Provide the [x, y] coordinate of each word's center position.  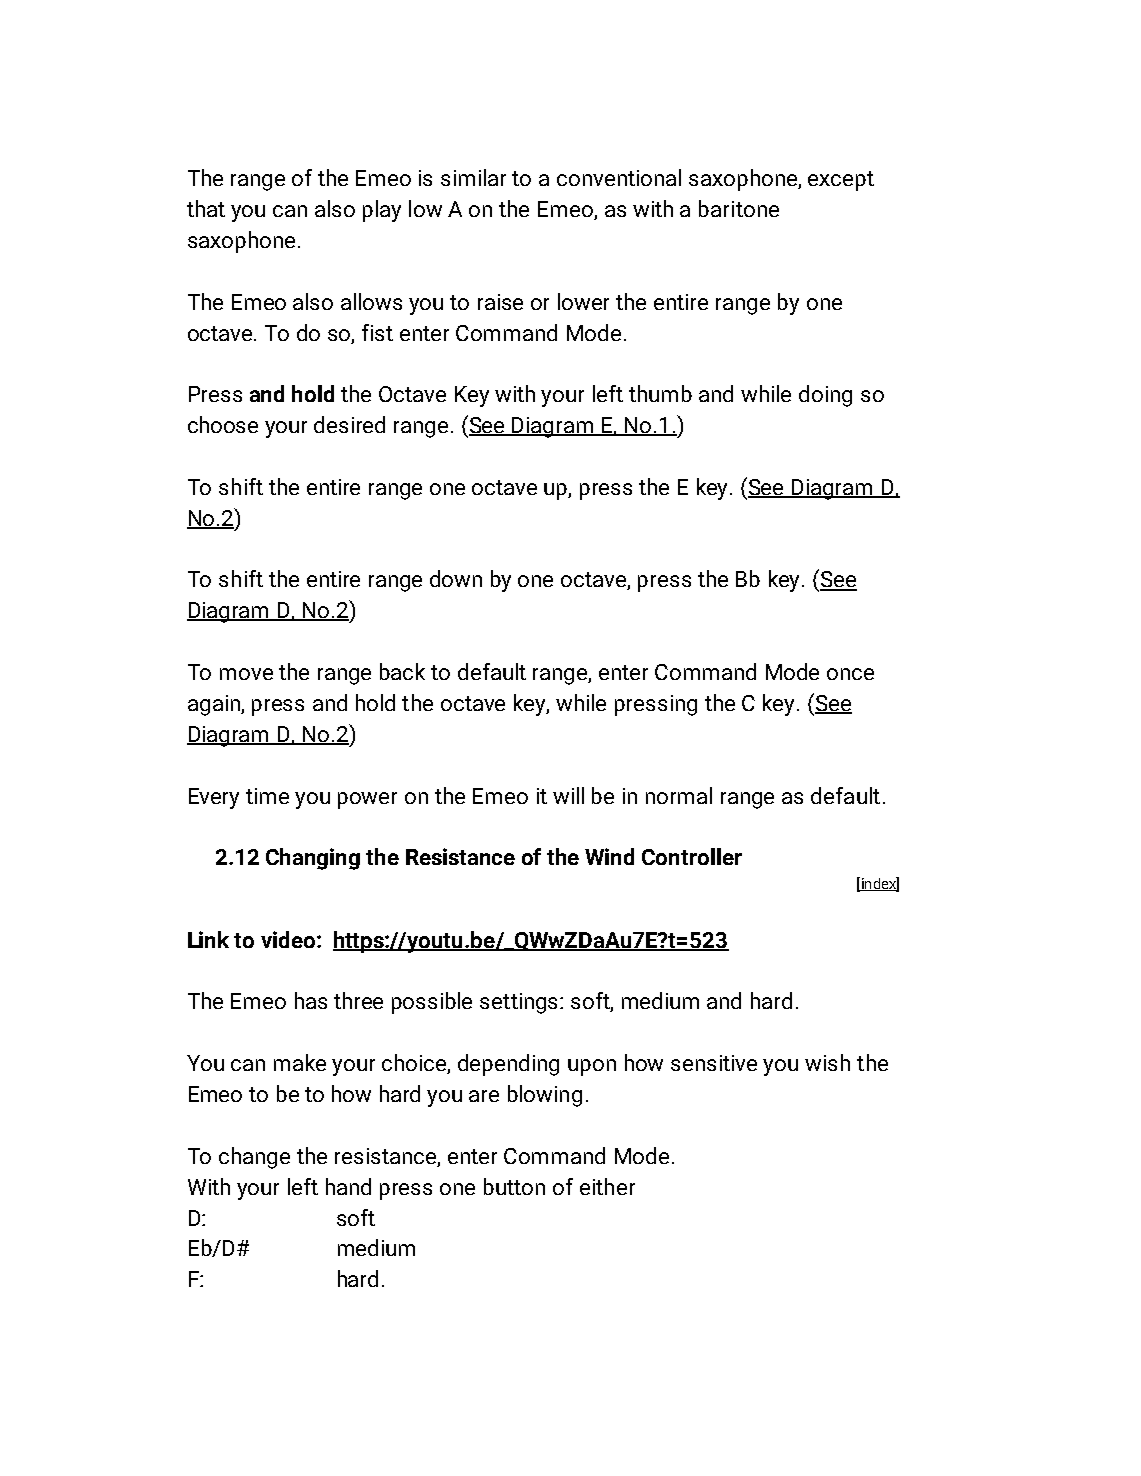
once [850, 674]
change [254, 1158]
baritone [739, 208]
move [246, 674]
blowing [545, 1096]
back [402, 671]
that [206, 208]
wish [827, 1062]
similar [473, 177]
